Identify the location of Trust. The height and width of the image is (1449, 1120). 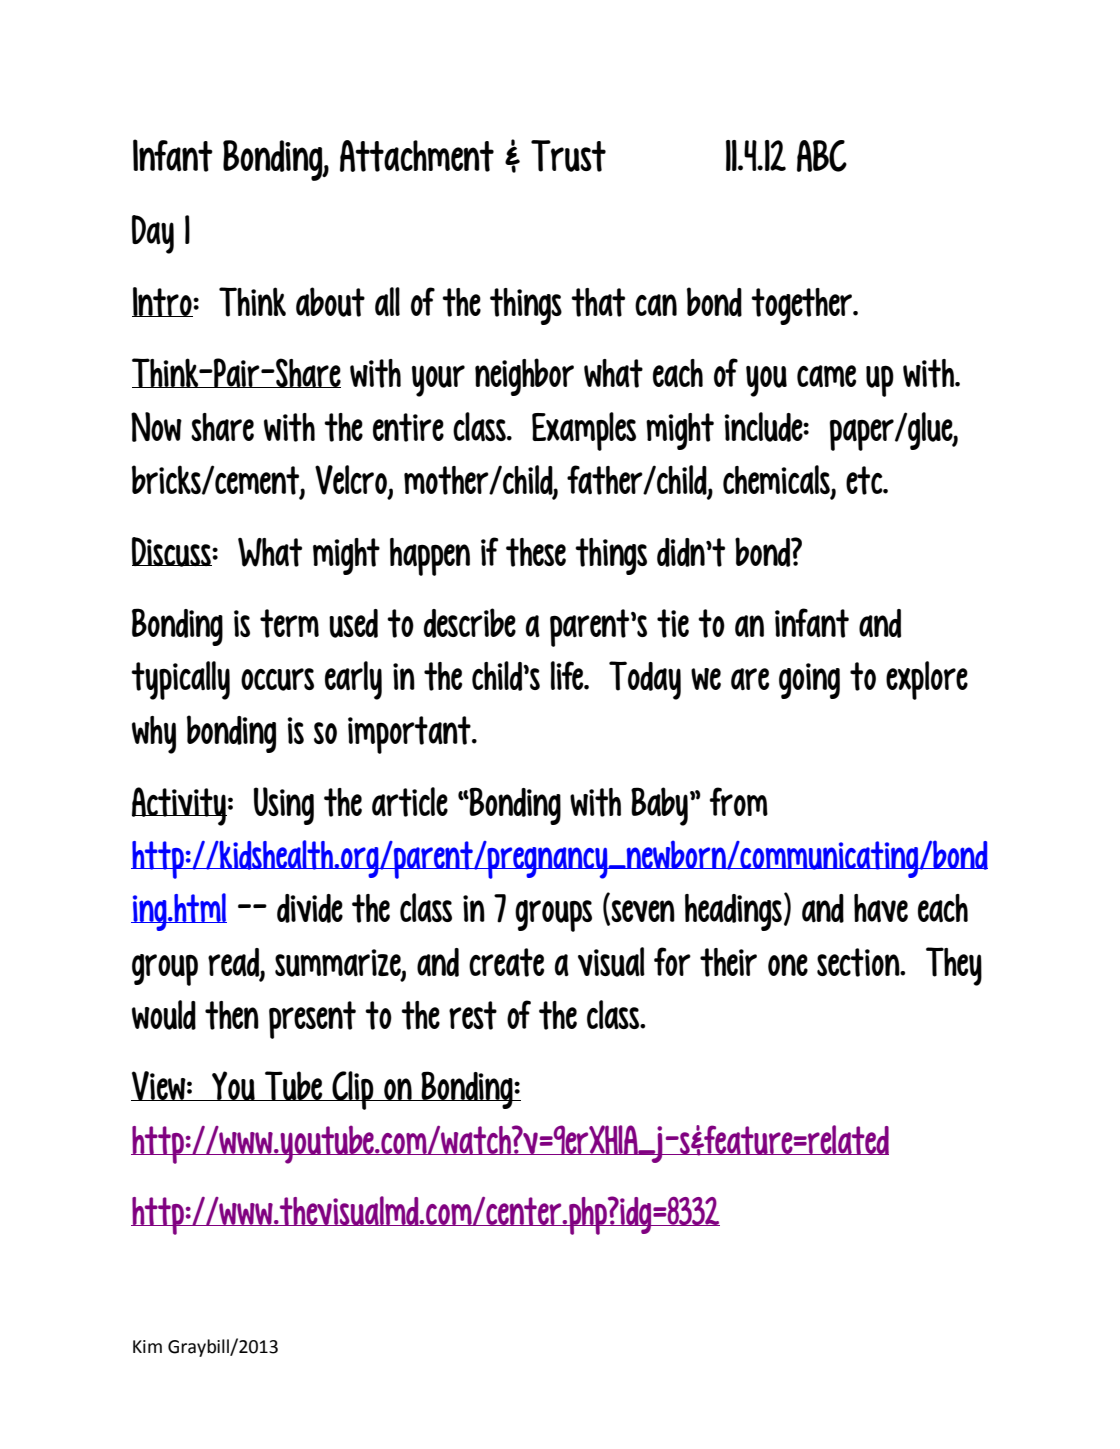
(568, 156).
